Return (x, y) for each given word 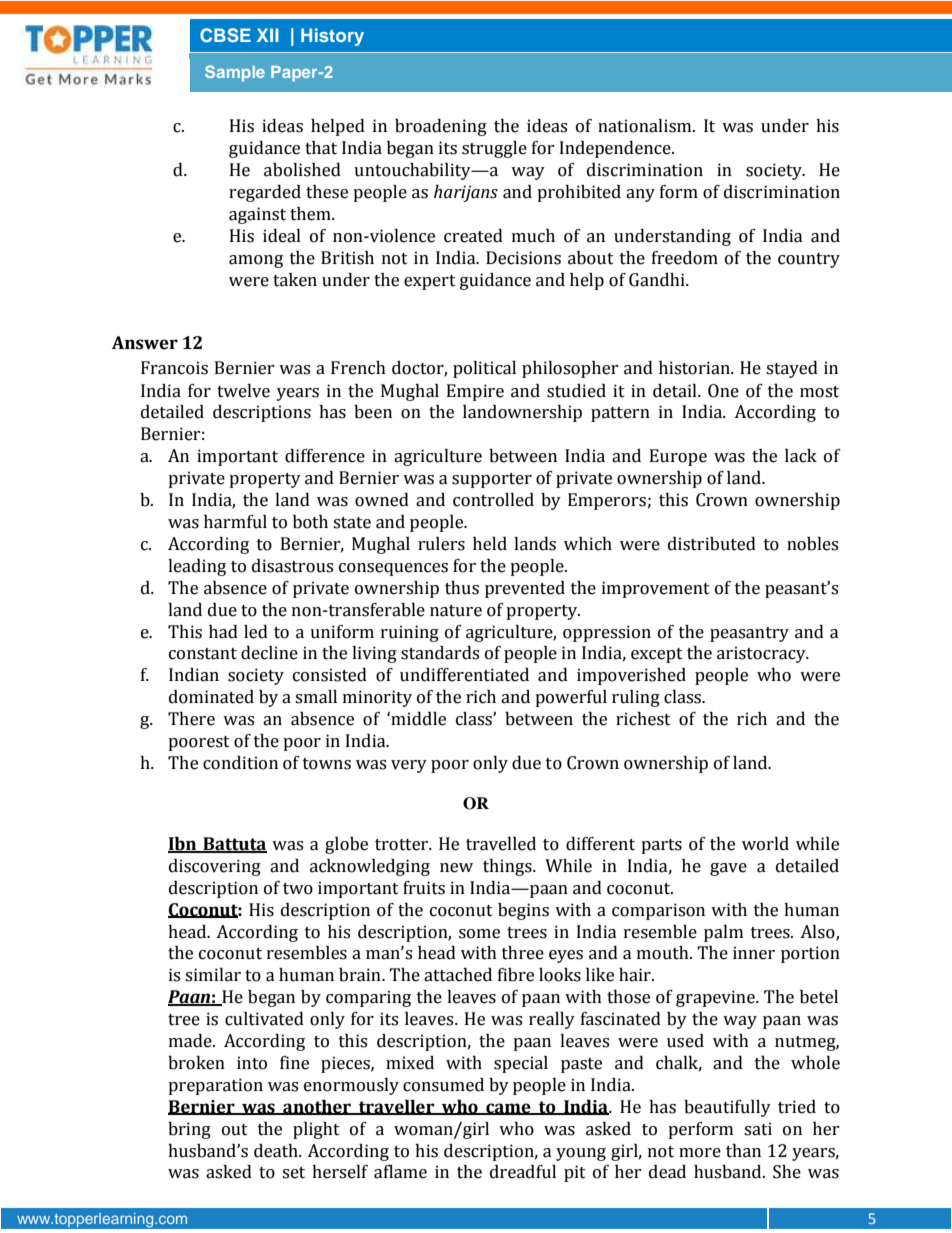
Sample (235, 73)
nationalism (646, 126)
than (743, 1151)
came (508, 1109)
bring (189, 1130)
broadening (441, 127)
